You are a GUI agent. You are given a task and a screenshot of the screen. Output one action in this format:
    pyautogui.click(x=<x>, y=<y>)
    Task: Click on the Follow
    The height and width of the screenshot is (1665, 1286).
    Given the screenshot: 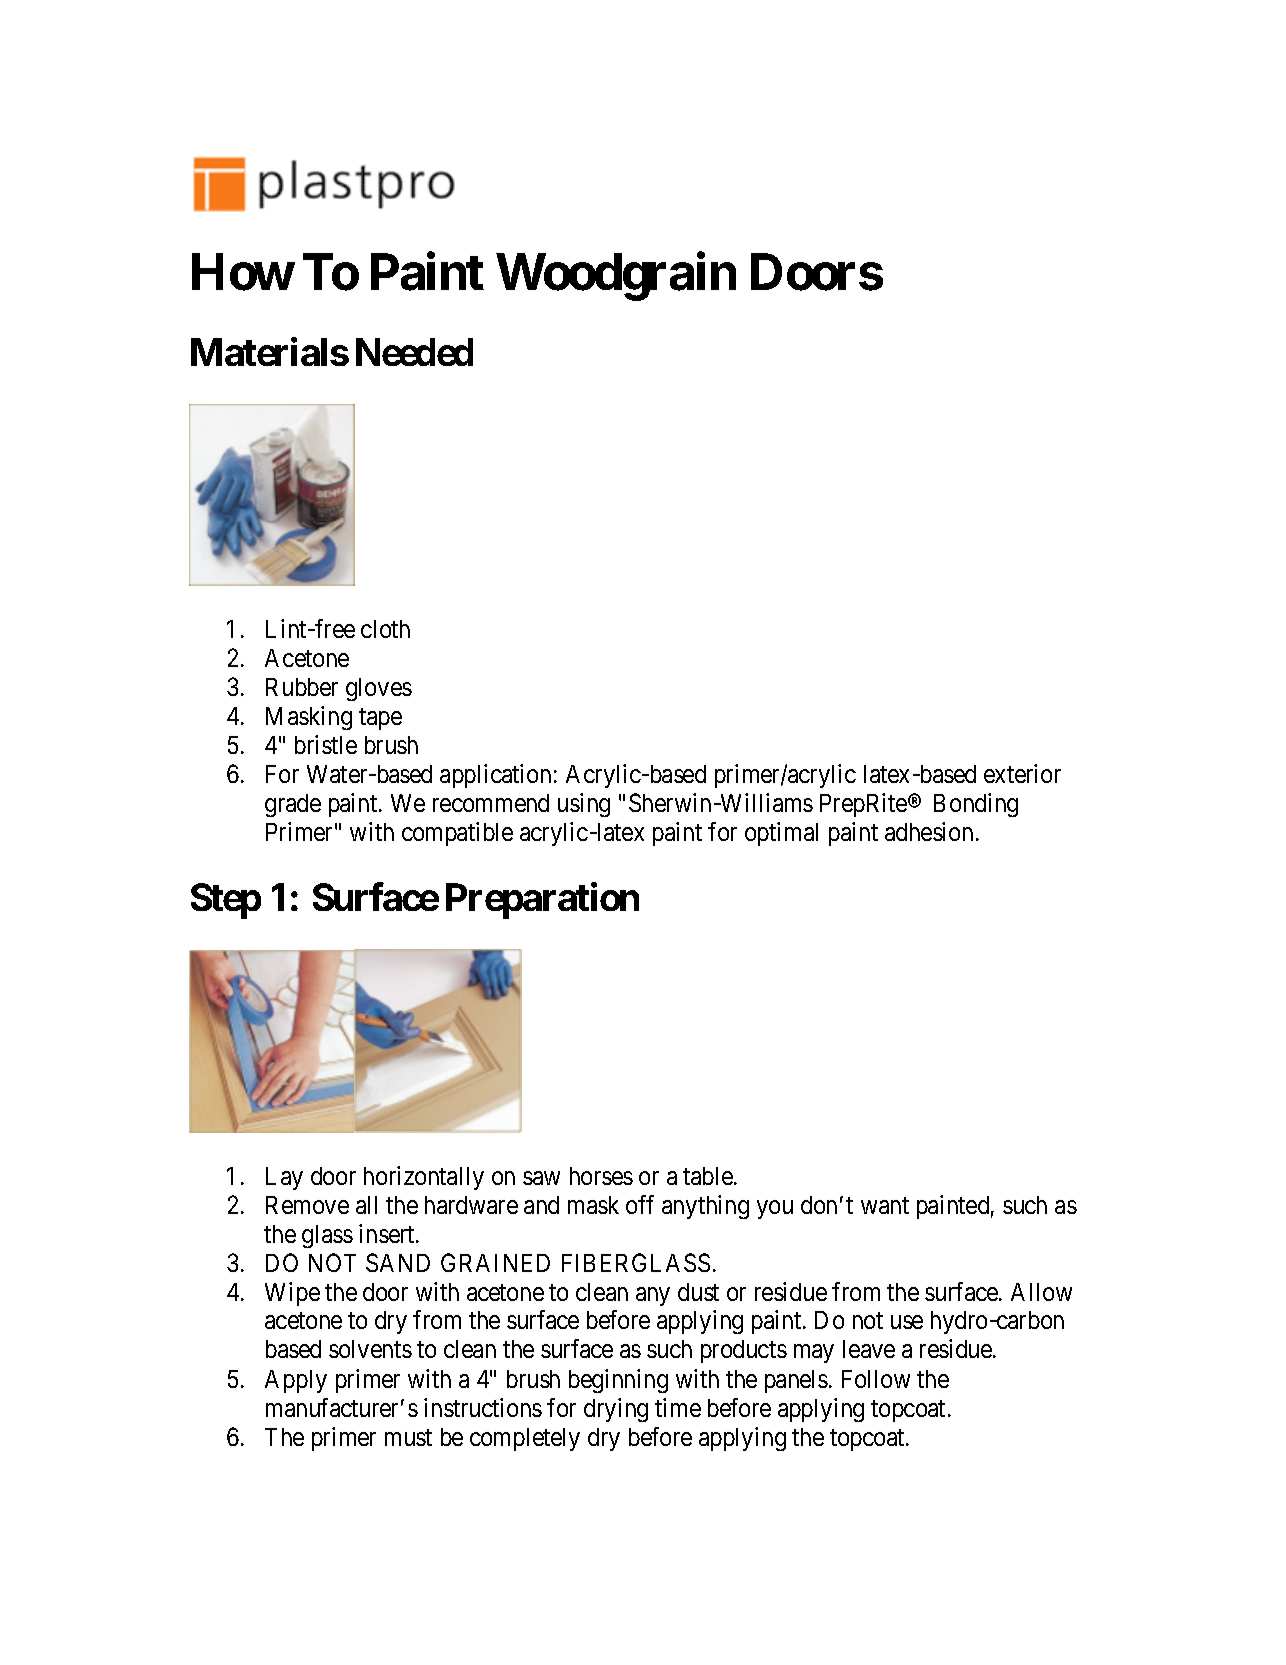 What is the action you would take?
    pyautogui.click(x=876, y=1379)
